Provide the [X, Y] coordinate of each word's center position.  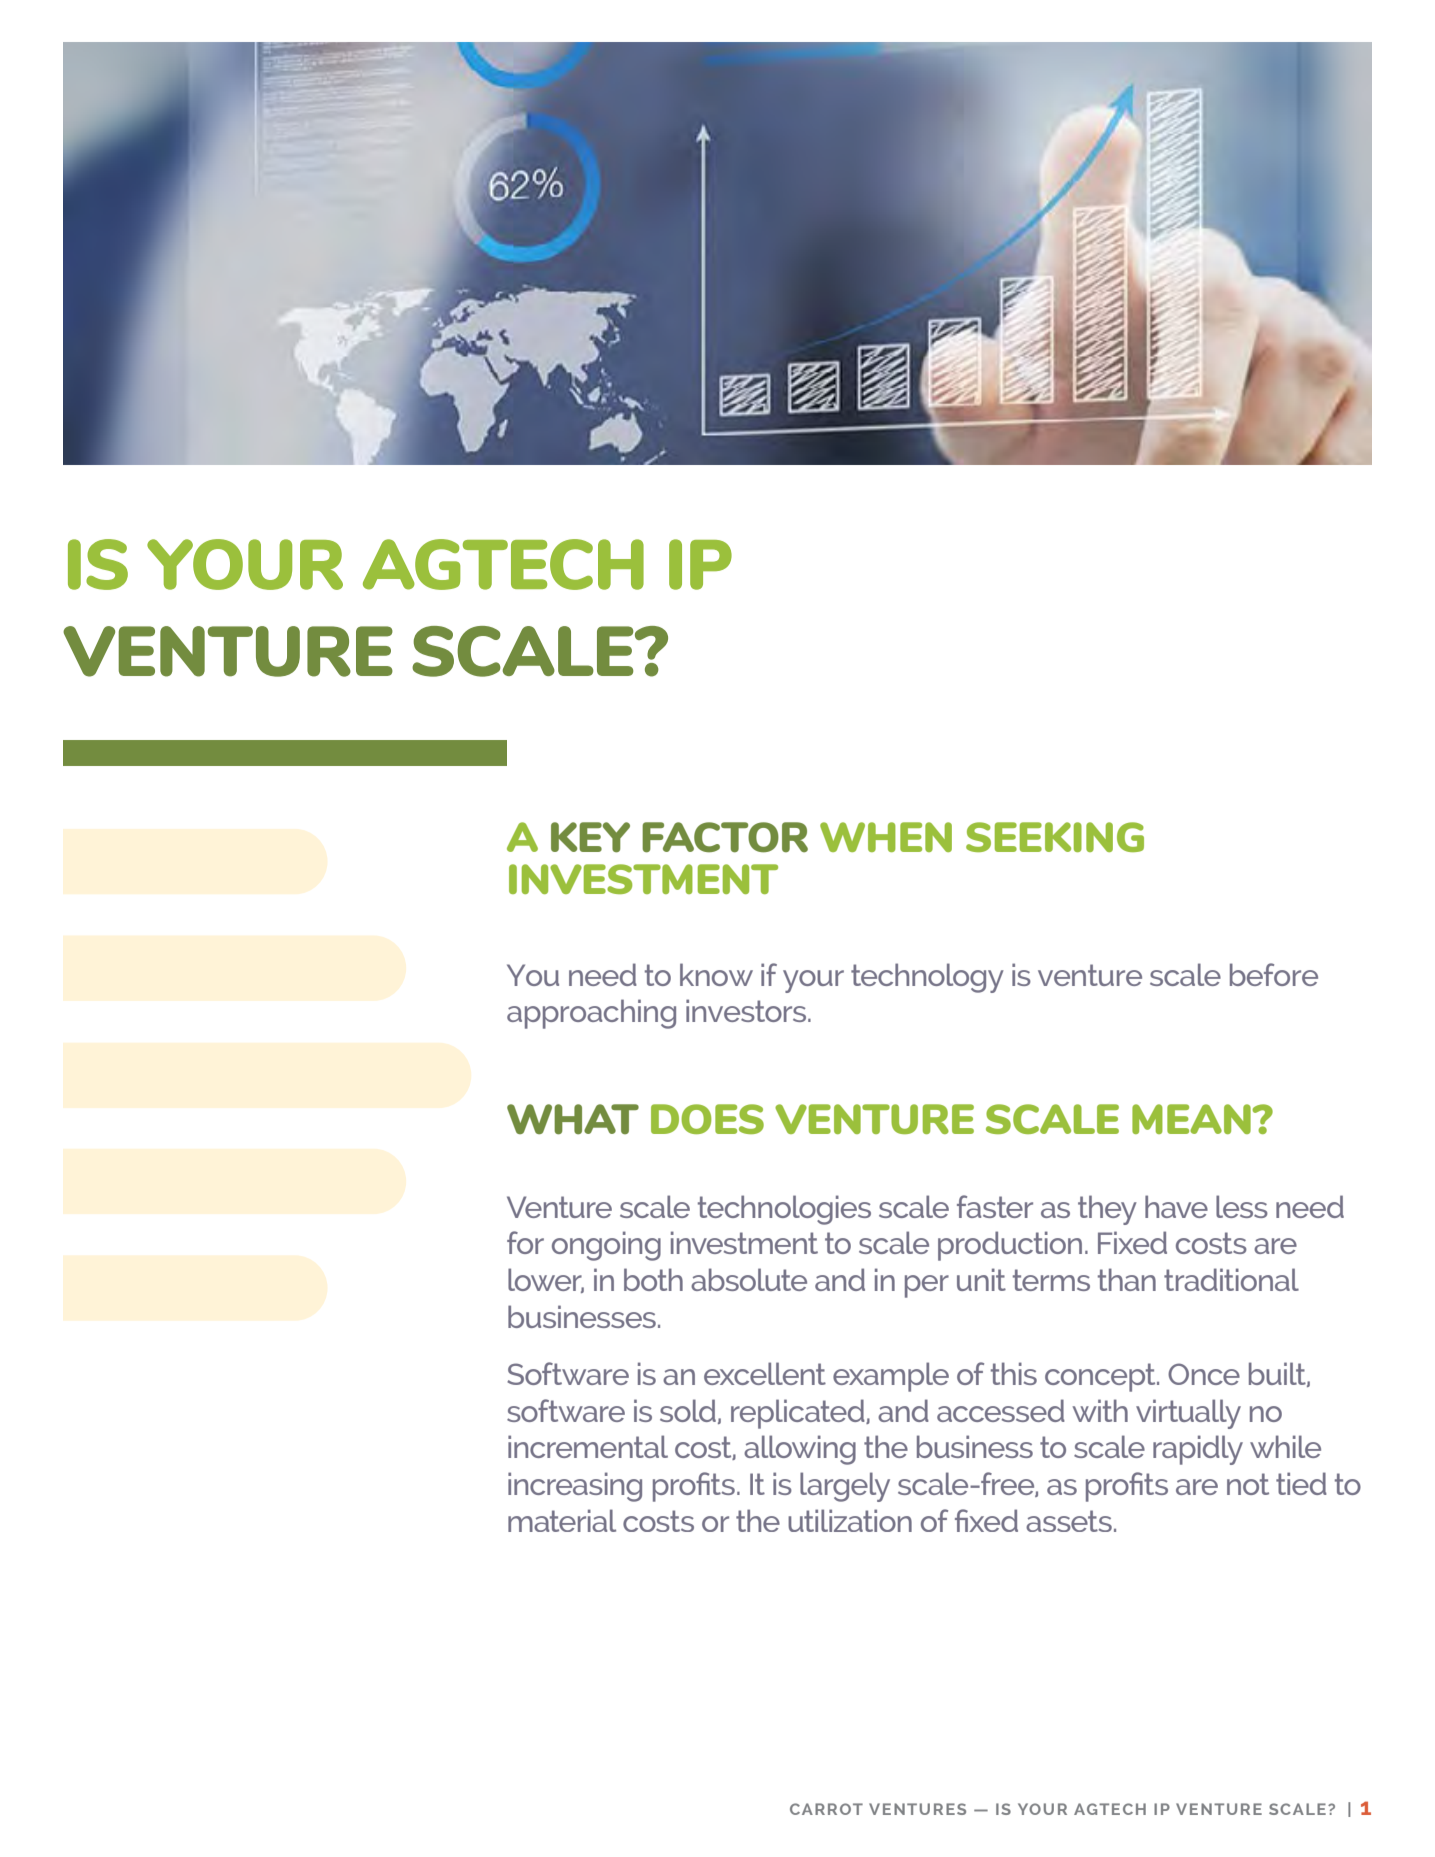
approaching [591, 1014]
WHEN [886, 837]
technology [927, 978]
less [1242, 1206]
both [653, 1279]
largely [845, 1487]
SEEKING [1055, 837]
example [891, 1377]
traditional [1231, 1279]
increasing [575, 1487]
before [1274, 974]
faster [995, 1206]
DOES [707, 1119]
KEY [590, 837]
